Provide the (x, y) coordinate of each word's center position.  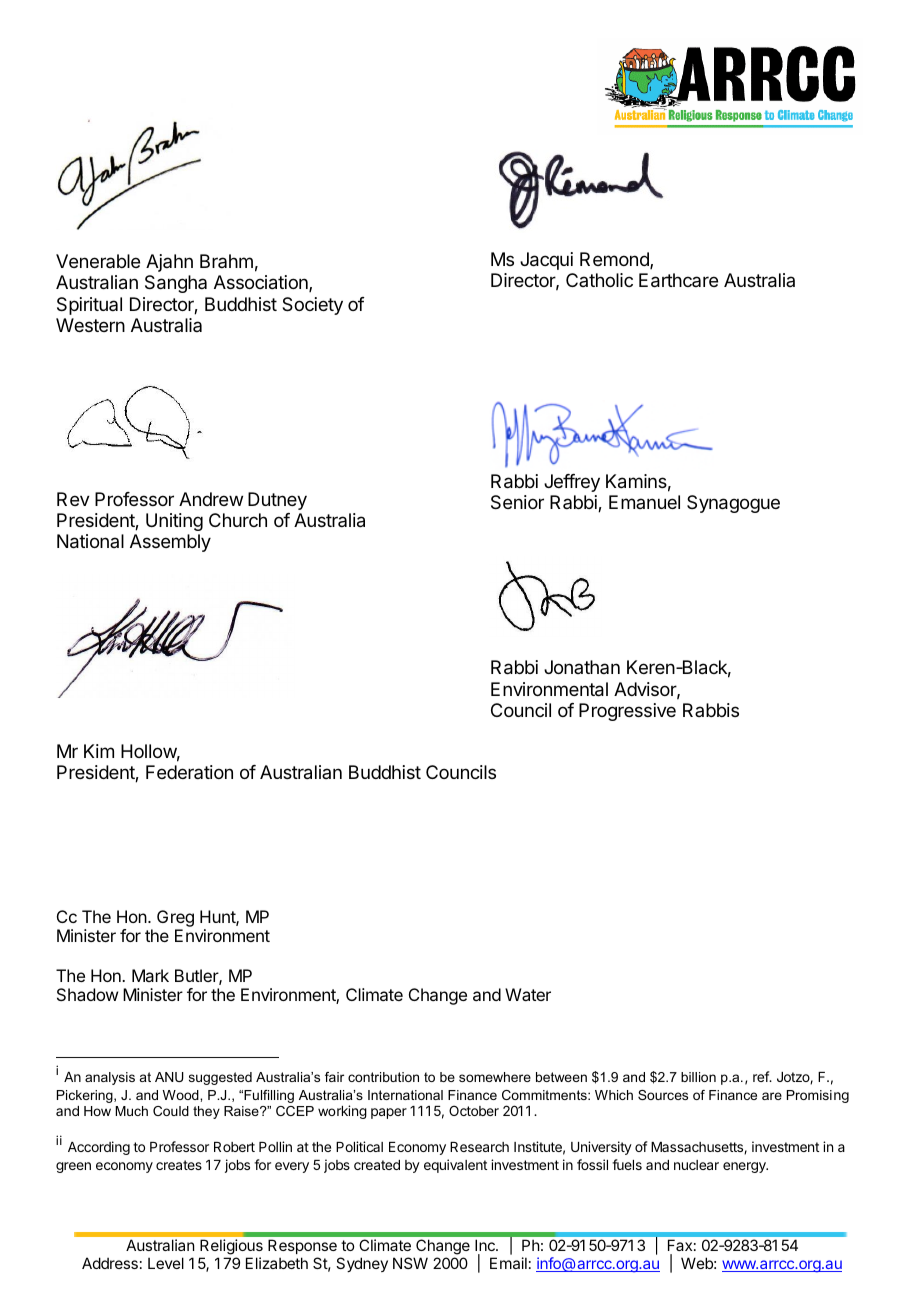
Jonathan (582, 667)
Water (528, 994)
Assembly (170, 543)
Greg (175, 918)
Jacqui (546, 261)
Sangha (176, 284)
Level (166, 1263)
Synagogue (733, 504)
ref (762, 1076)
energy (745, 1167)
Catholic (599, 280)
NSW (410, 1263)
